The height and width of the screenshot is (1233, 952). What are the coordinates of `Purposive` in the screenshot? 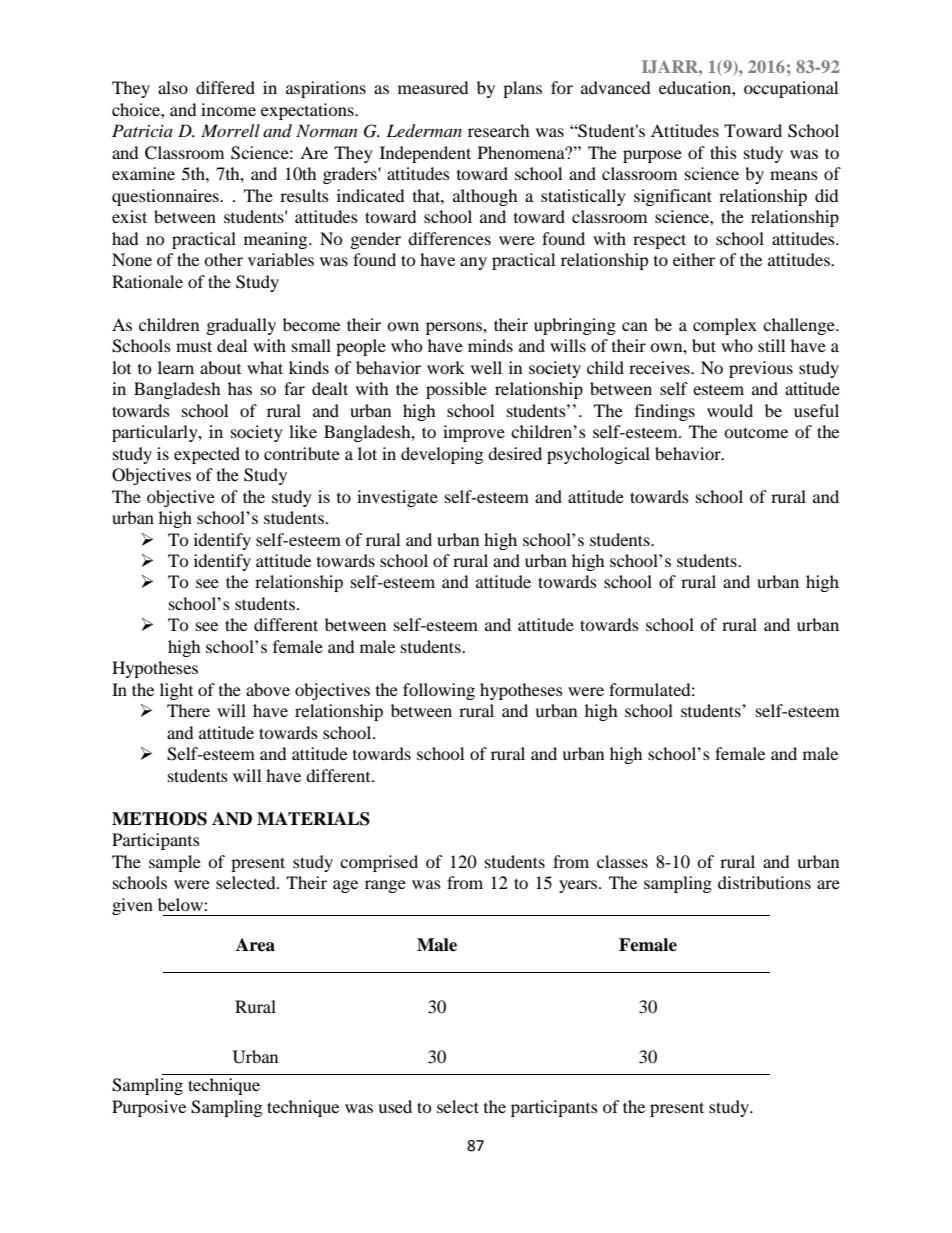 It's located at (149, 1108).
